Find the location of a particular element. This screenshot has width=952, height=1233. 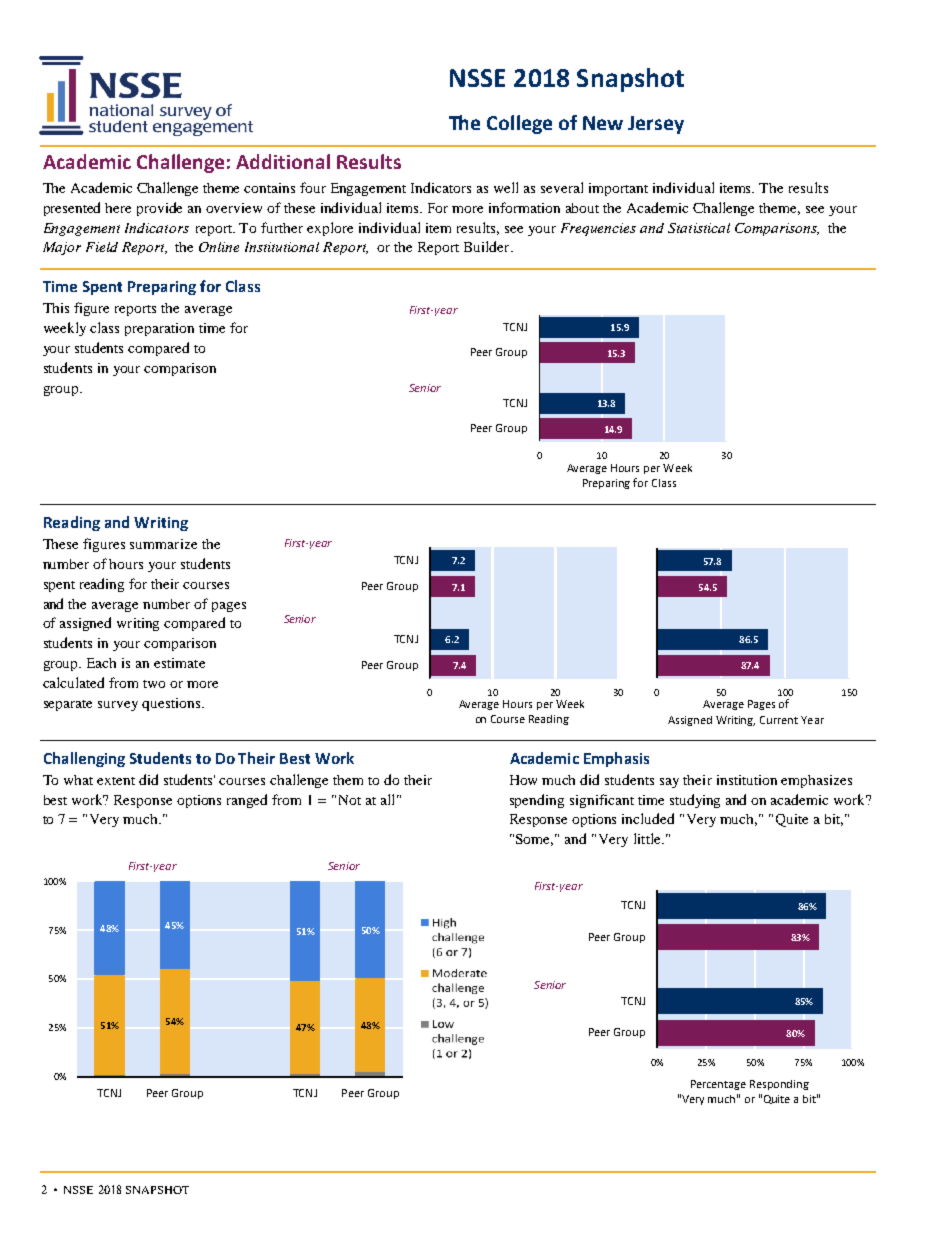

Some is located at coordinates (534, 840).
